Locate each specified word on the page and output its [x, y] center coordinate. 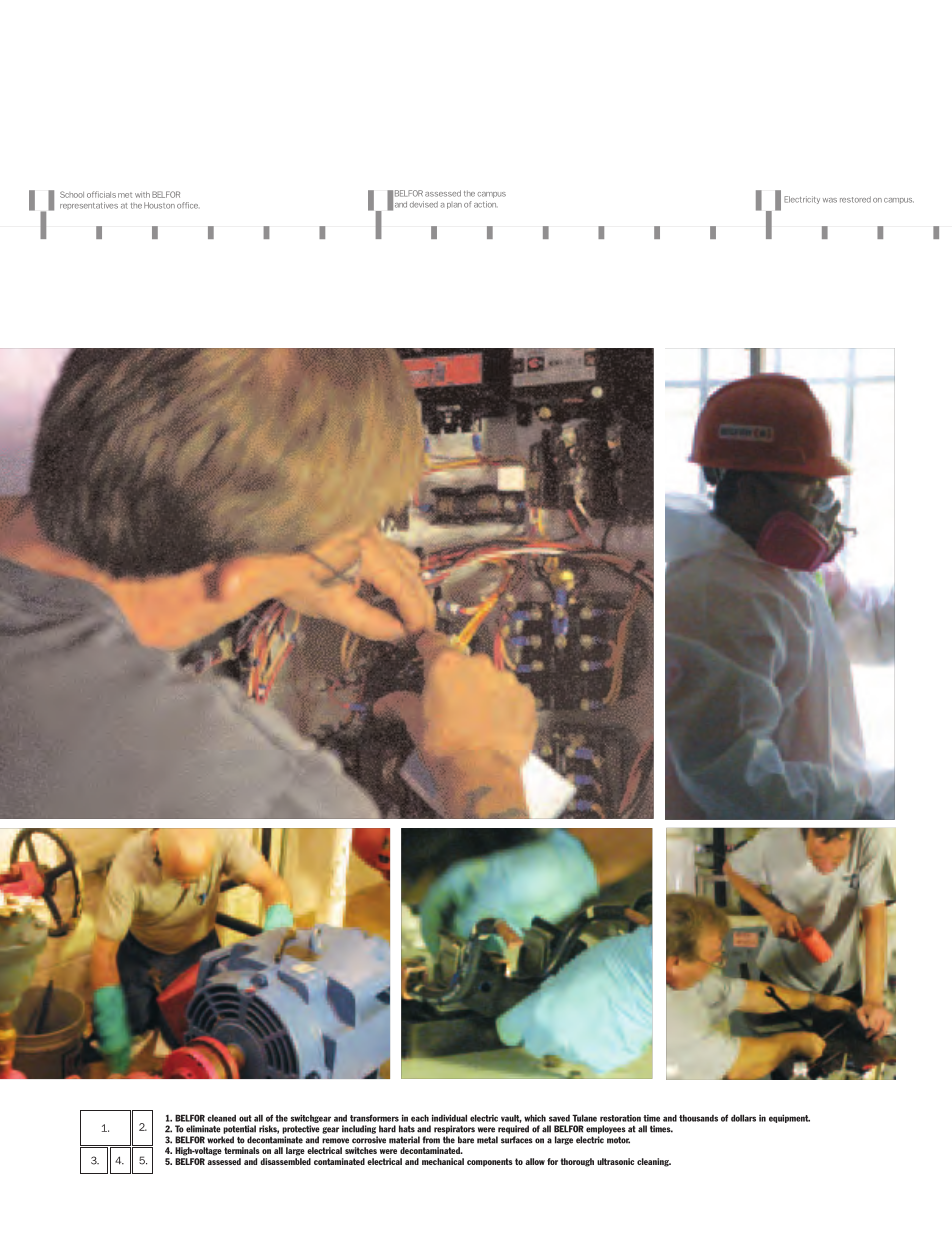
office [187, 205]
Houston [159, 205]
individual [449, 1118]
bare [466, 1140]
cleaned [221, 1118]
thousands [698, 1118]
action [485, 204]
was [830, 200]
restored [855, 199]
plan [454, 205]
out [245, 1118]
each [420, 1118]
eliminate [203, 1129]
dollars [743, 1118]
